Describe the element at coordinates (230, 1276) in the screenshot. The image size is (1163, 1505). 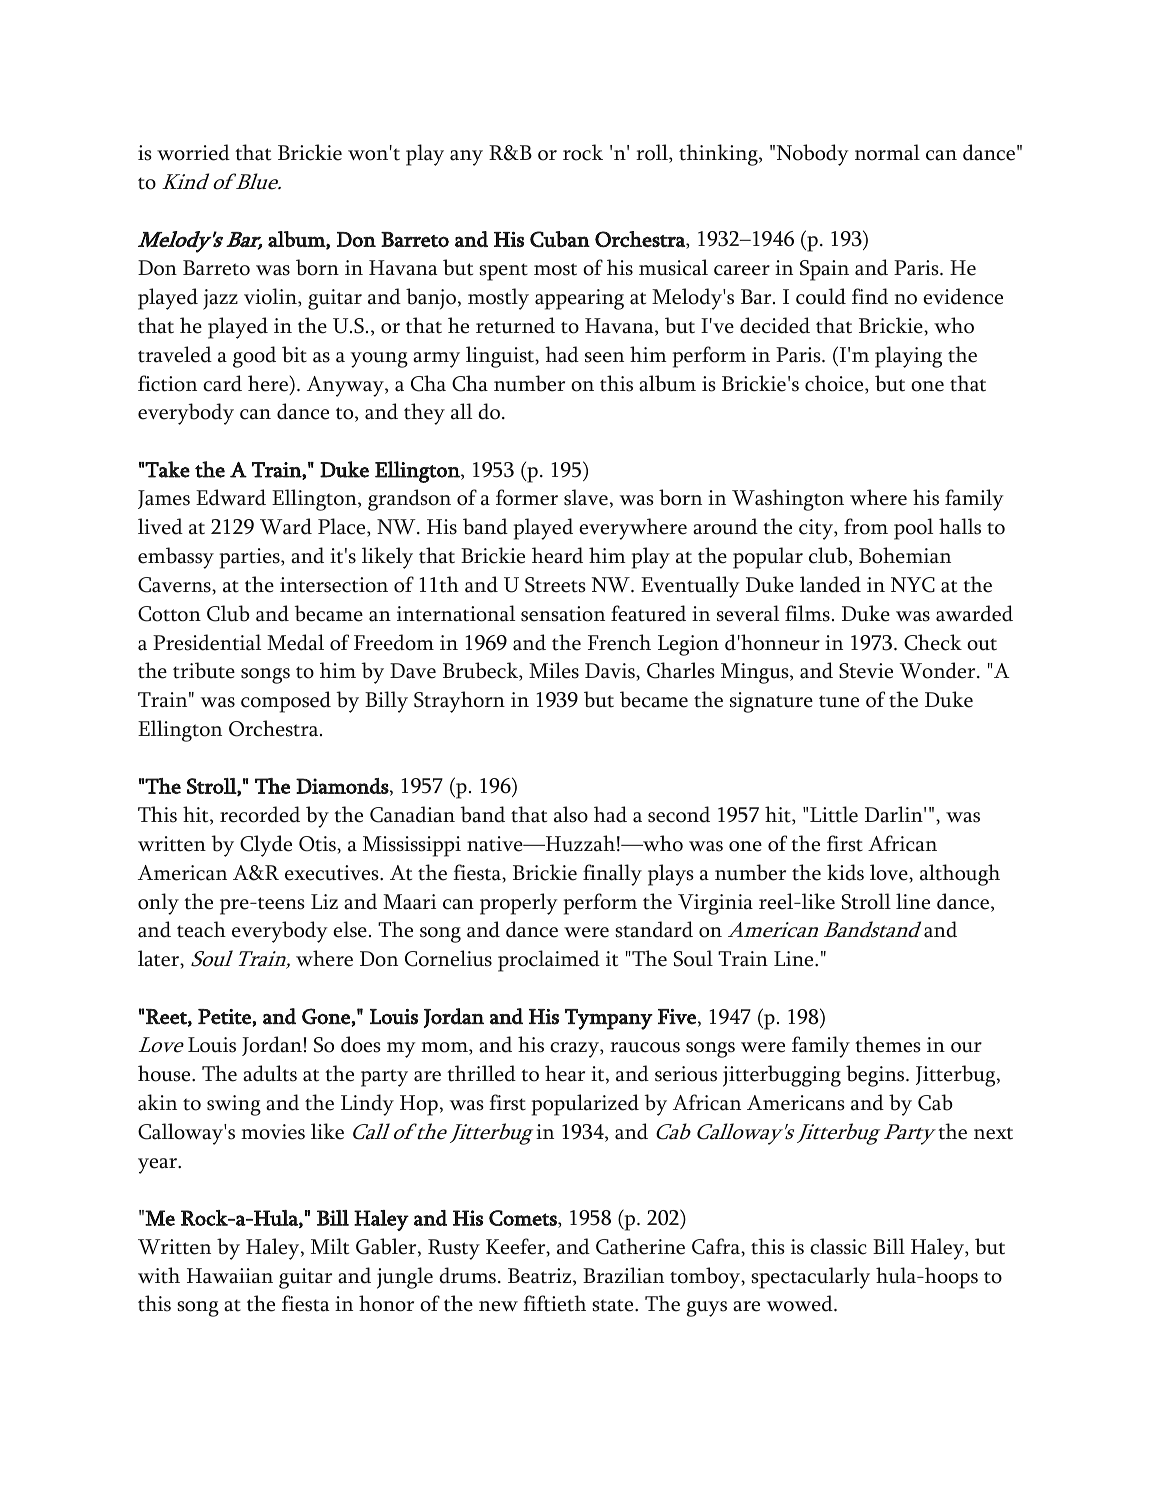
I see `Hawaiian` at that location.
